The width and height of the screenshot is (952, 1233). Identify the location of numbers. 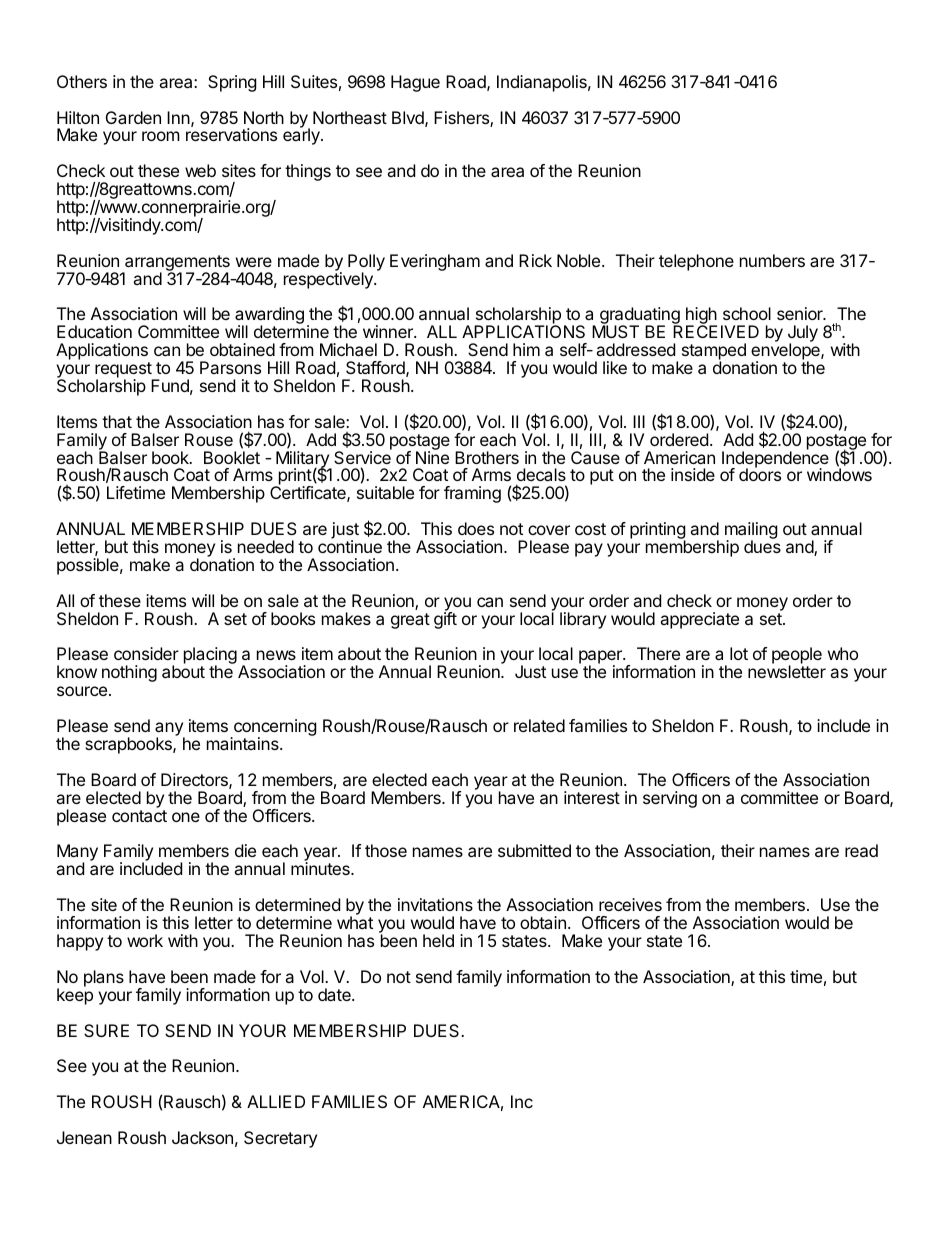
(772, 260).
